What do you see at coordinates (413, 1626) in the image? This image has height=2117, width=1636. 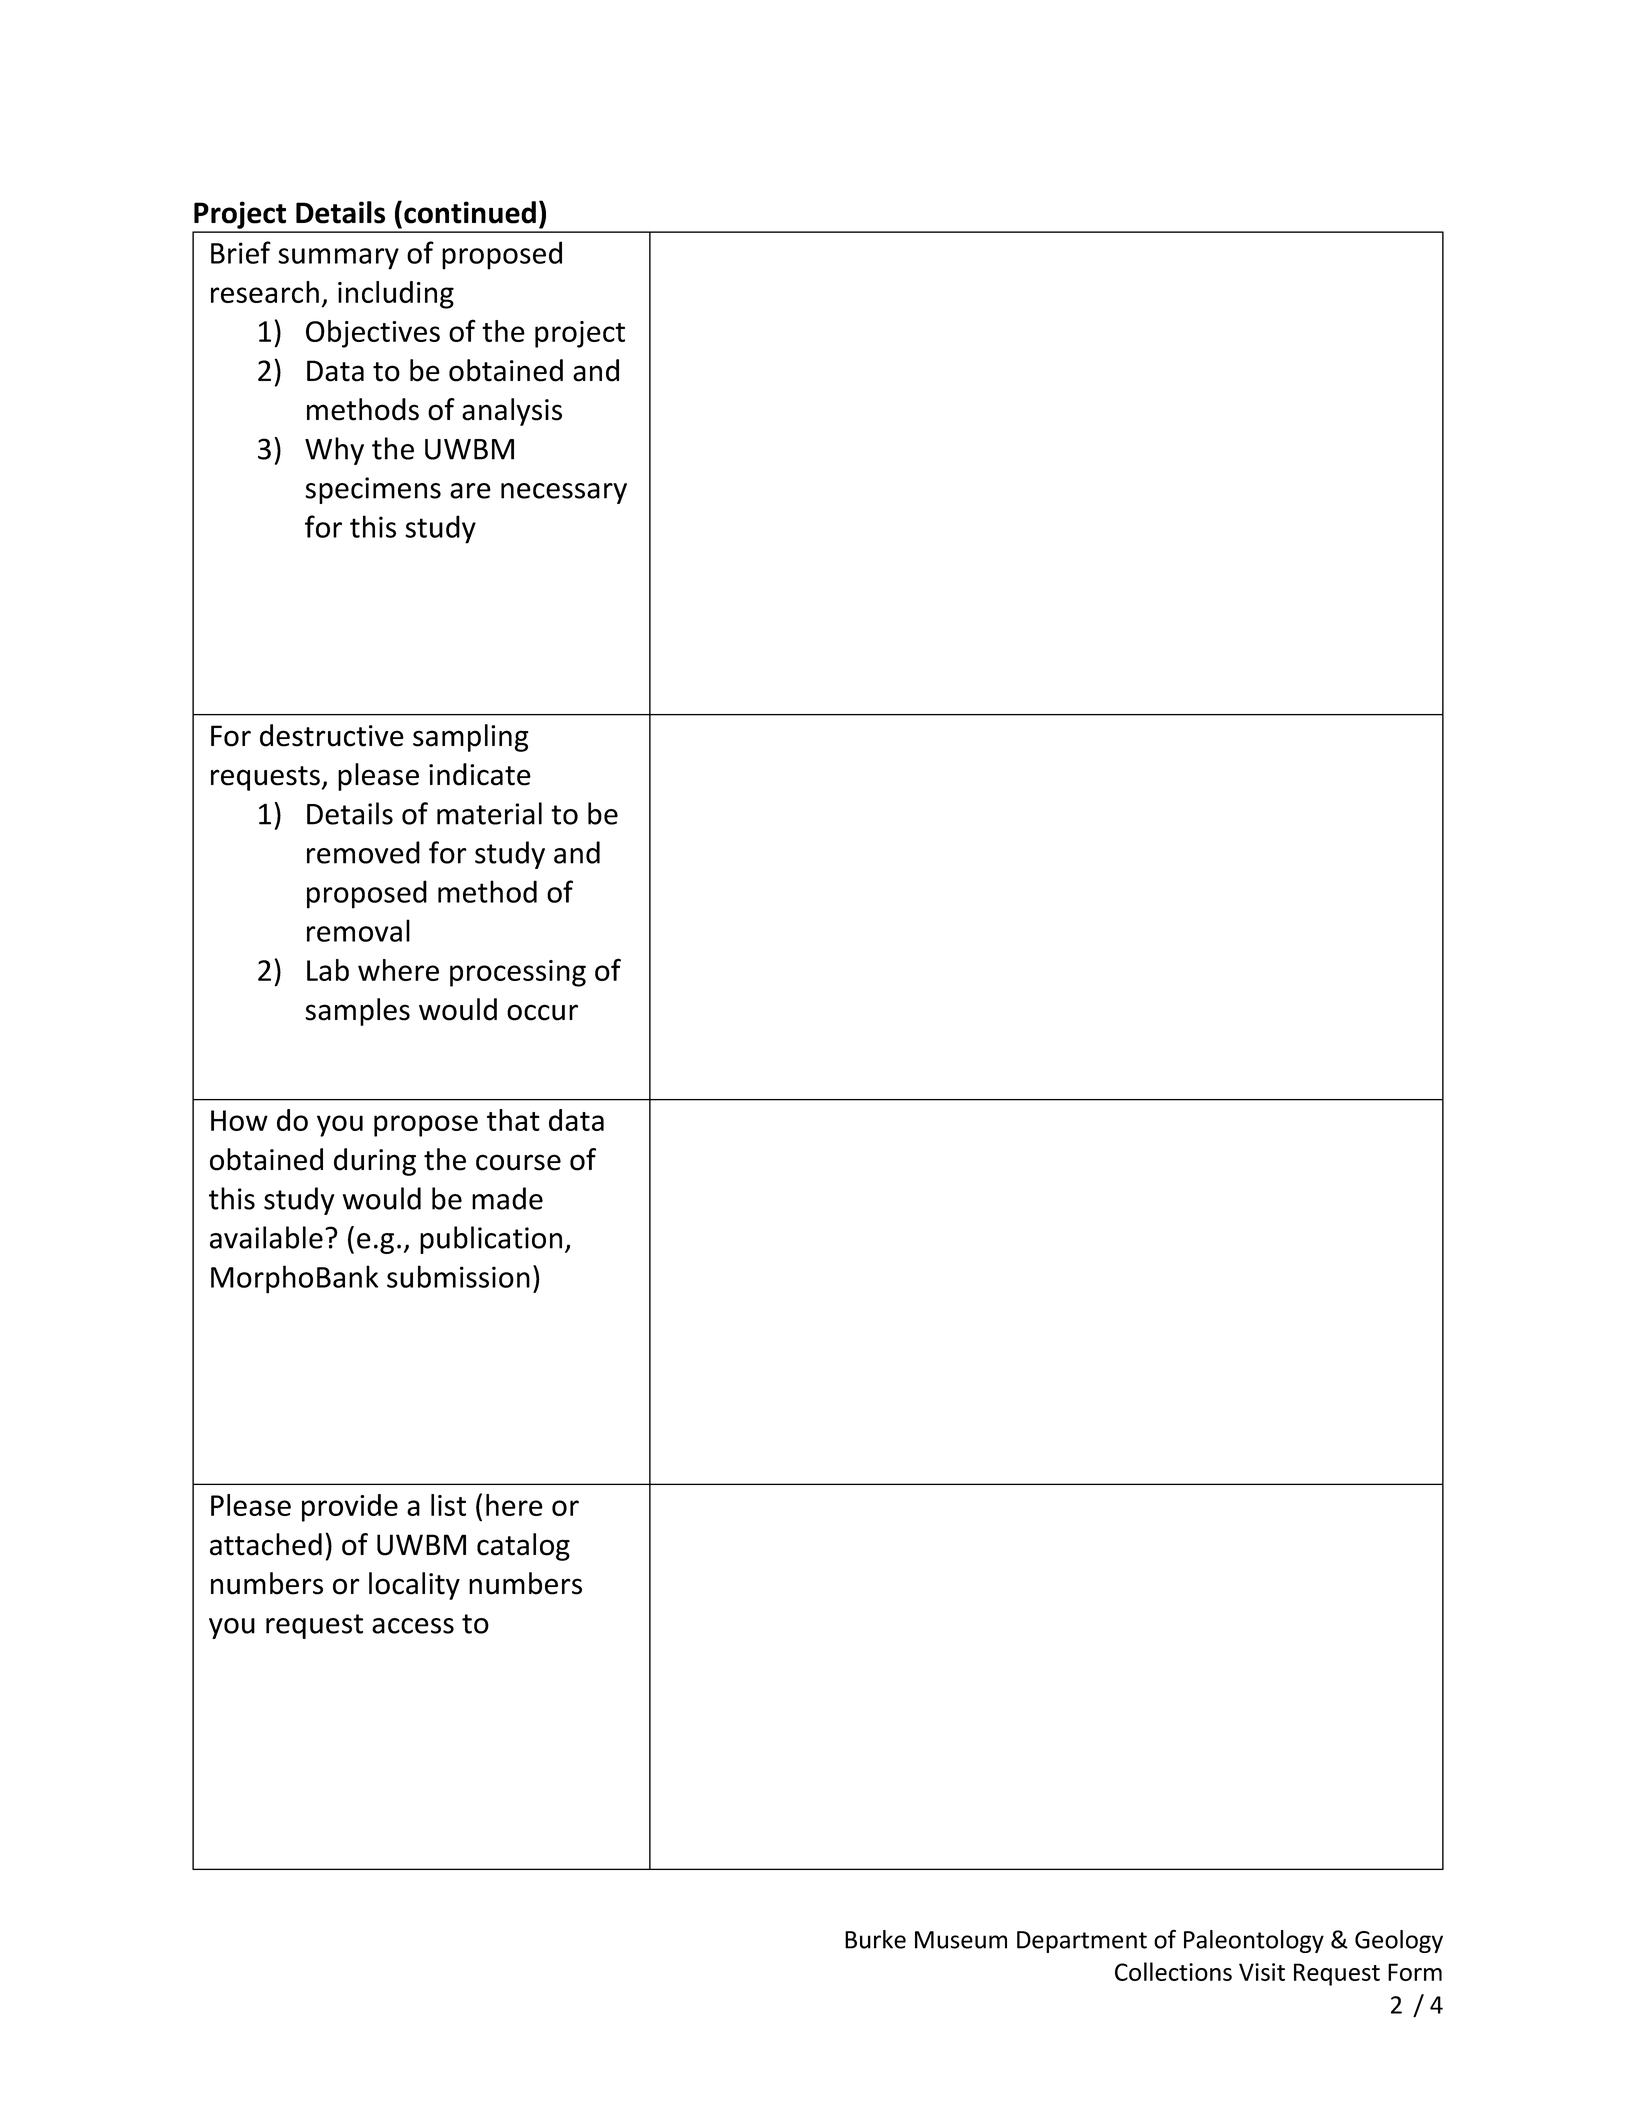 I see `access` at bounding box center [413, 1626].
